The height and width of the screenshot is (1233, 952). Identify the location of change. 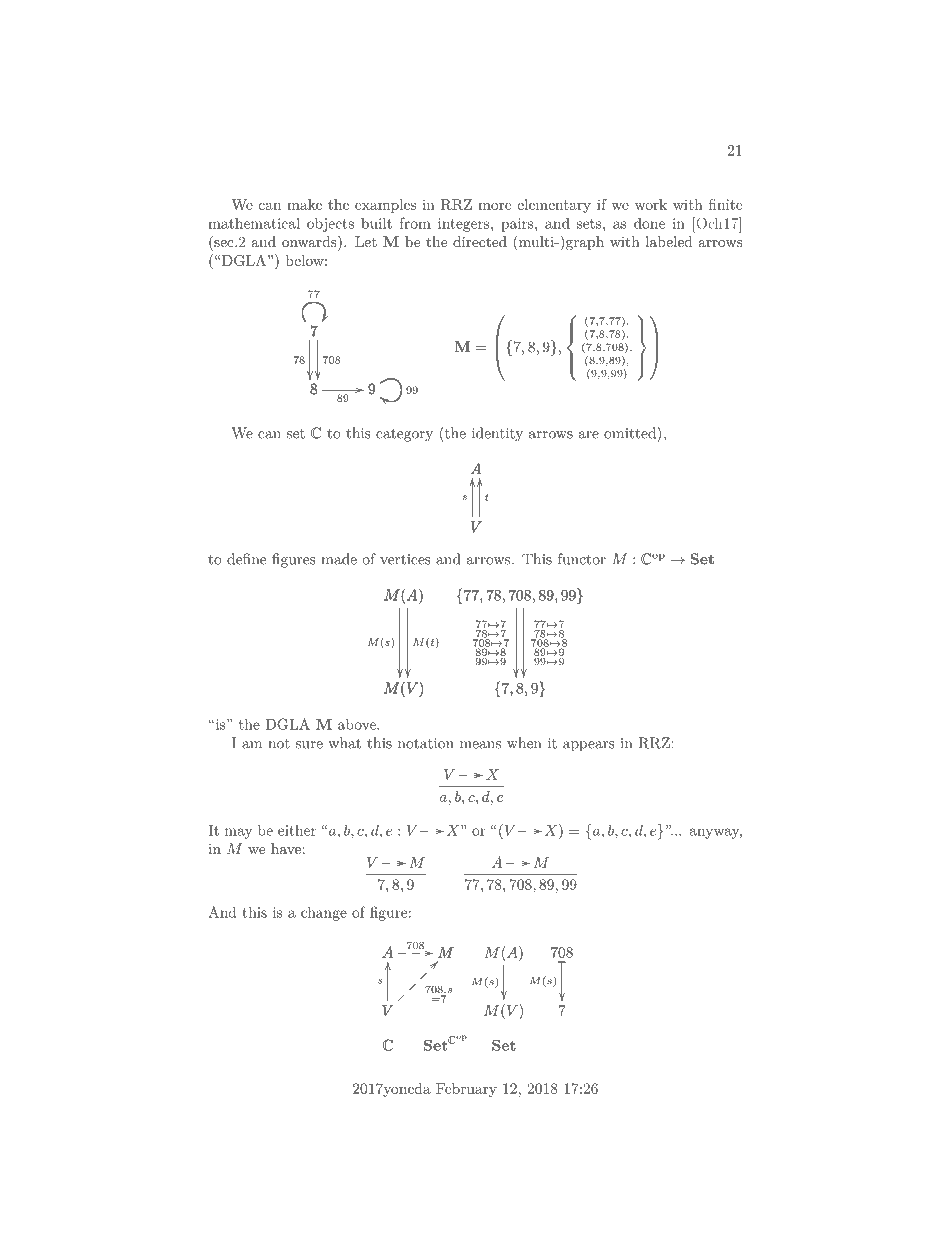
(324, 913).
